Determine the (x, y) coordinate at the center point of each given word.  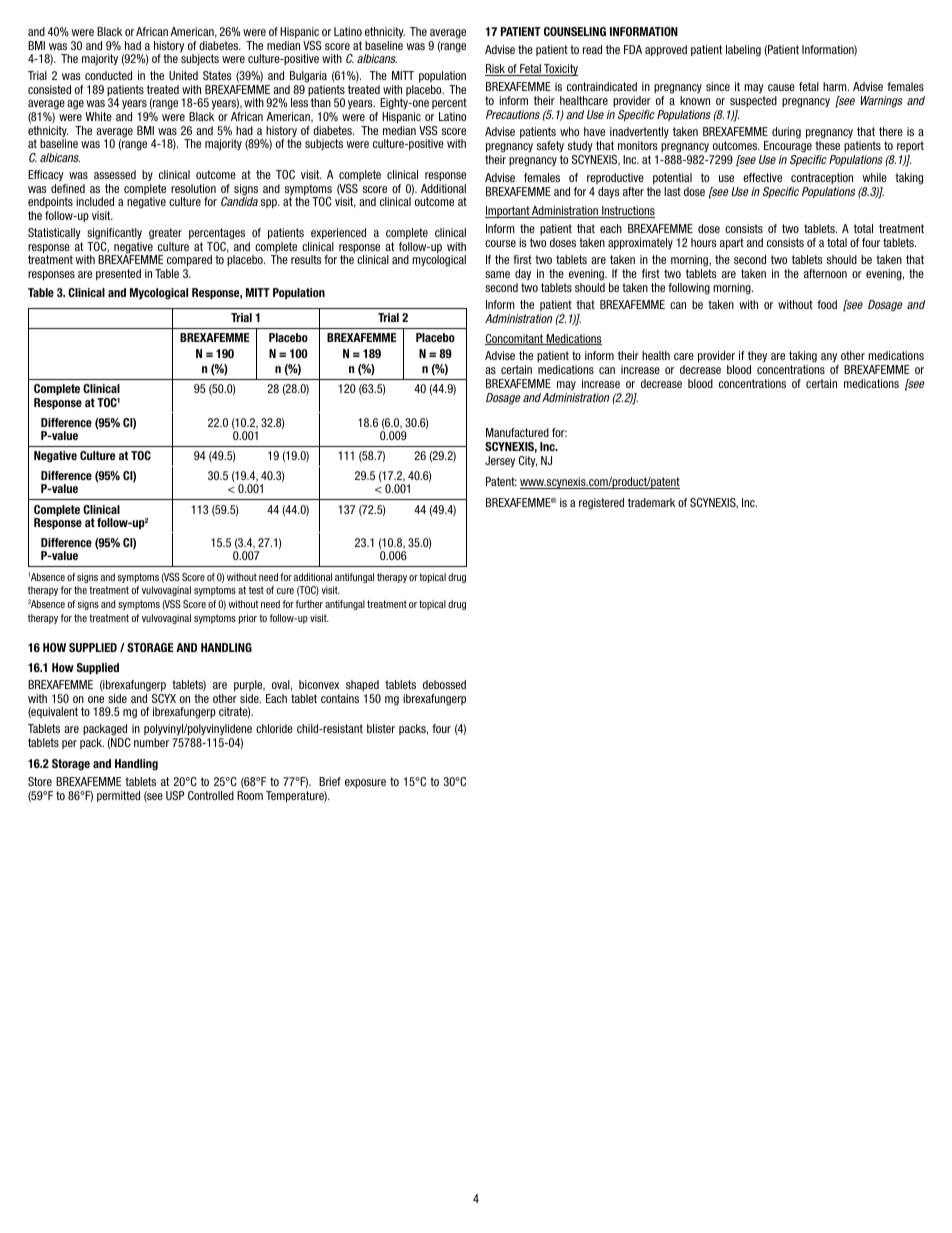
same (497, 274)
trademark (651, 502)
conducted (108, 75)
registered (601, 504)
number (151, 742)
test (256, 590)
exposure (365, 783)
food (827, 304)
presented (118, 274)
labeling (743, 51)
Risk (496, 70)
